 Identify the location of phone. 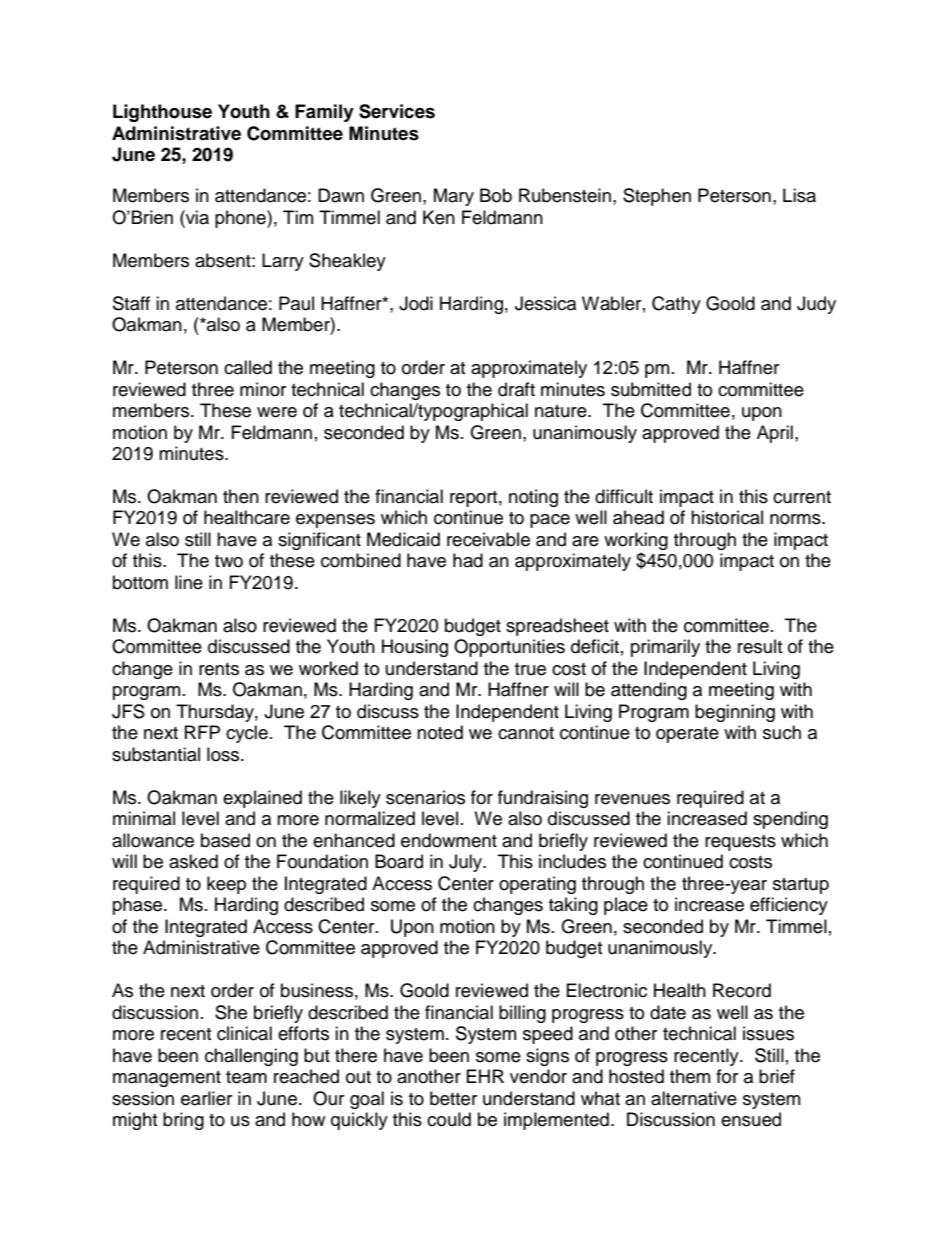
(241, 219).
